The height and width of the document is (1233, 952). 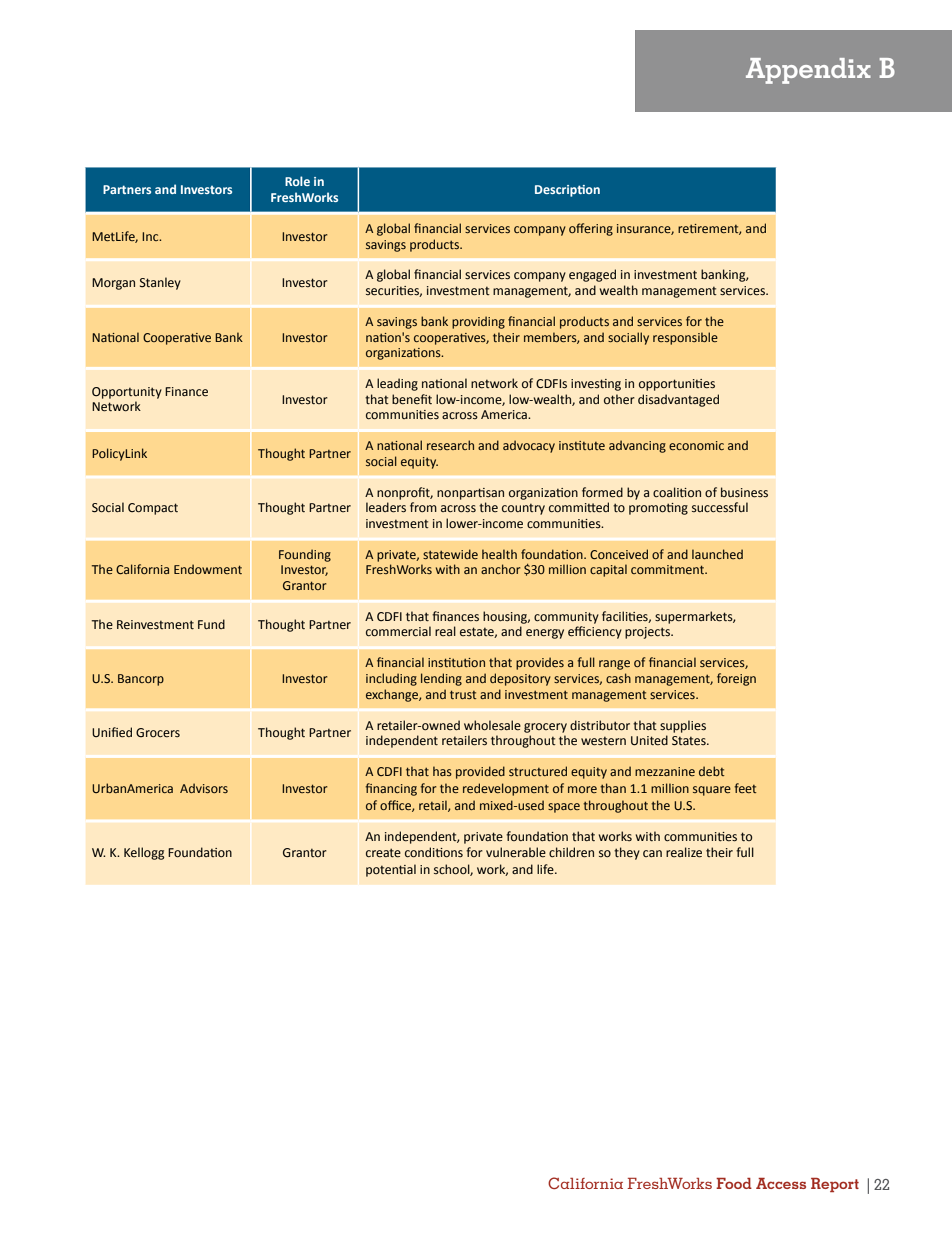 What do you see at coordinates (211, 624) in the document?
I see `Fund` at bounding box center [211, 624].
